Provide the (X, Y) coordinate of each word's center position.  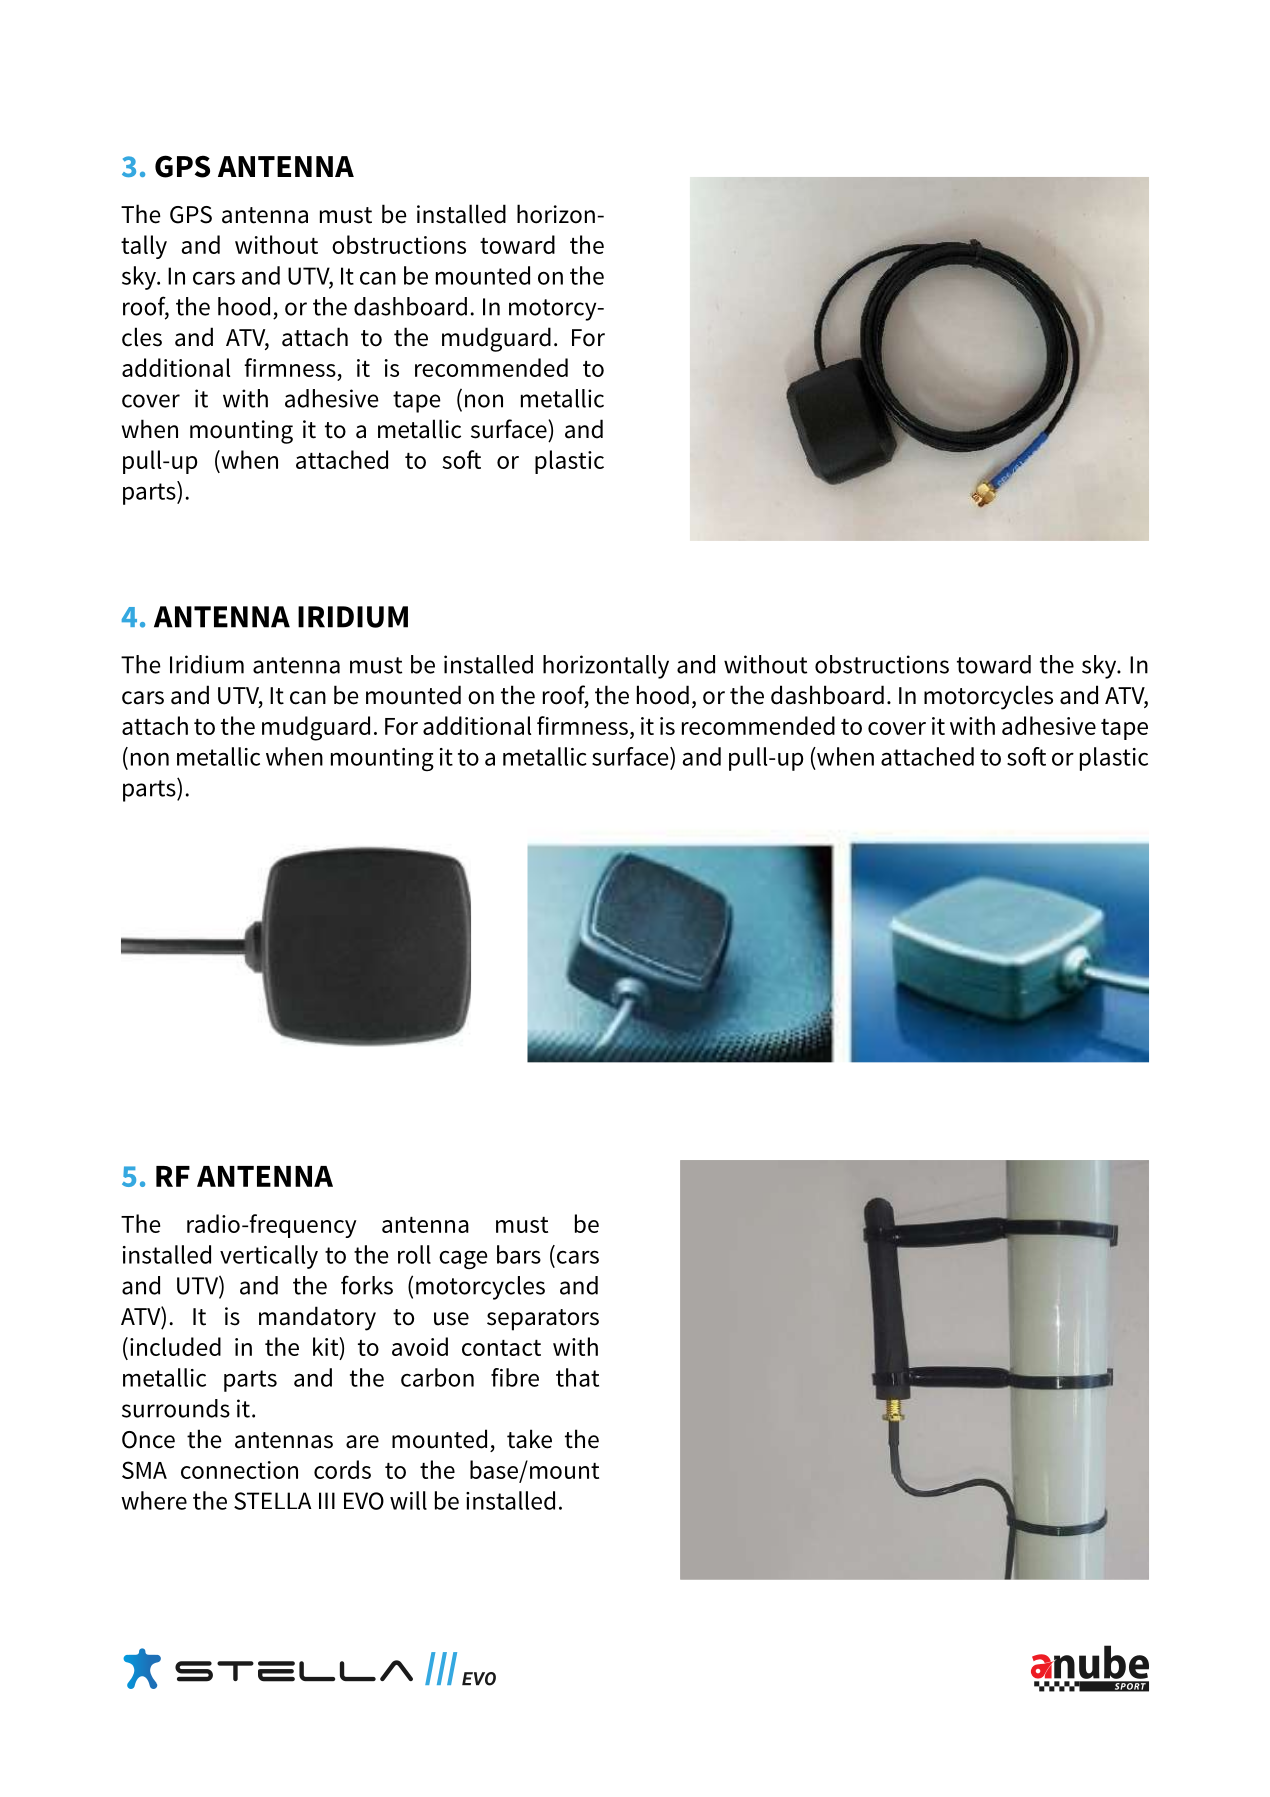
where (154, 1500)
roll (414, 1254)
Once (148, 1440)
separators (543, 1320)
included (175, 1346)
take (529, 1439)
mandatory (317, 1318)
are (362, 1442)
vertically (269, 1257)
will (408, 1500)
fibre (515, 1377)
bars (519, 1254)
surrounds (176, 1408)
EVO (364, 1501)
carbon (437, 1377)
